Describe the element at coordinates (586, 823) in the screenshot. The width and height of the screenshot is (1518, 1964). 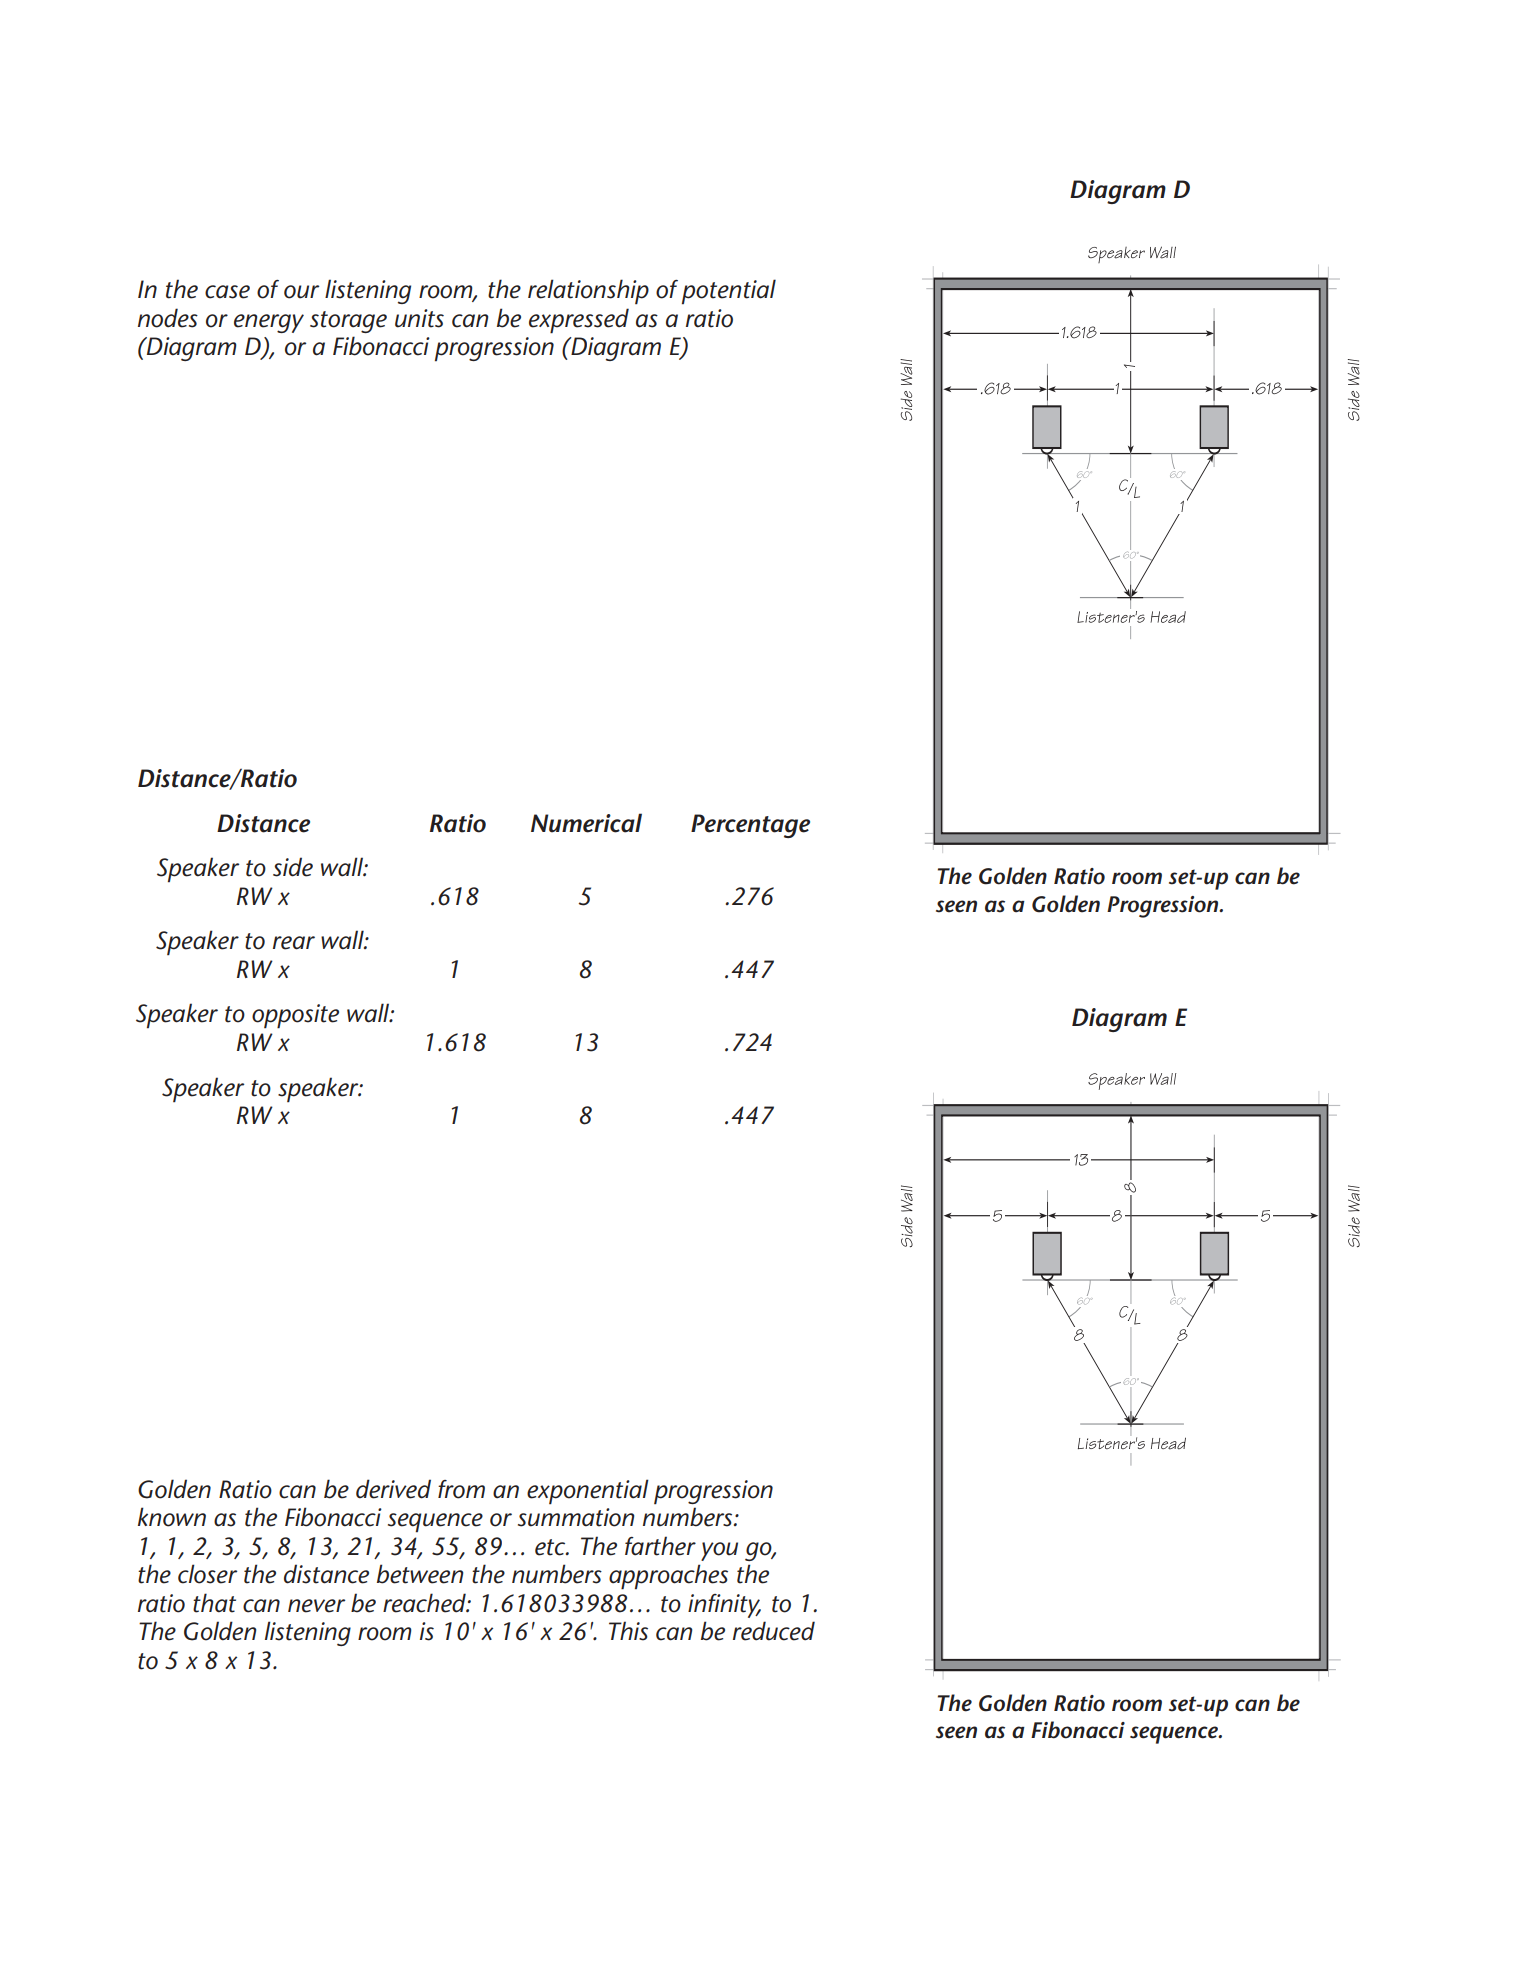
I see `Numerical` at that location.
